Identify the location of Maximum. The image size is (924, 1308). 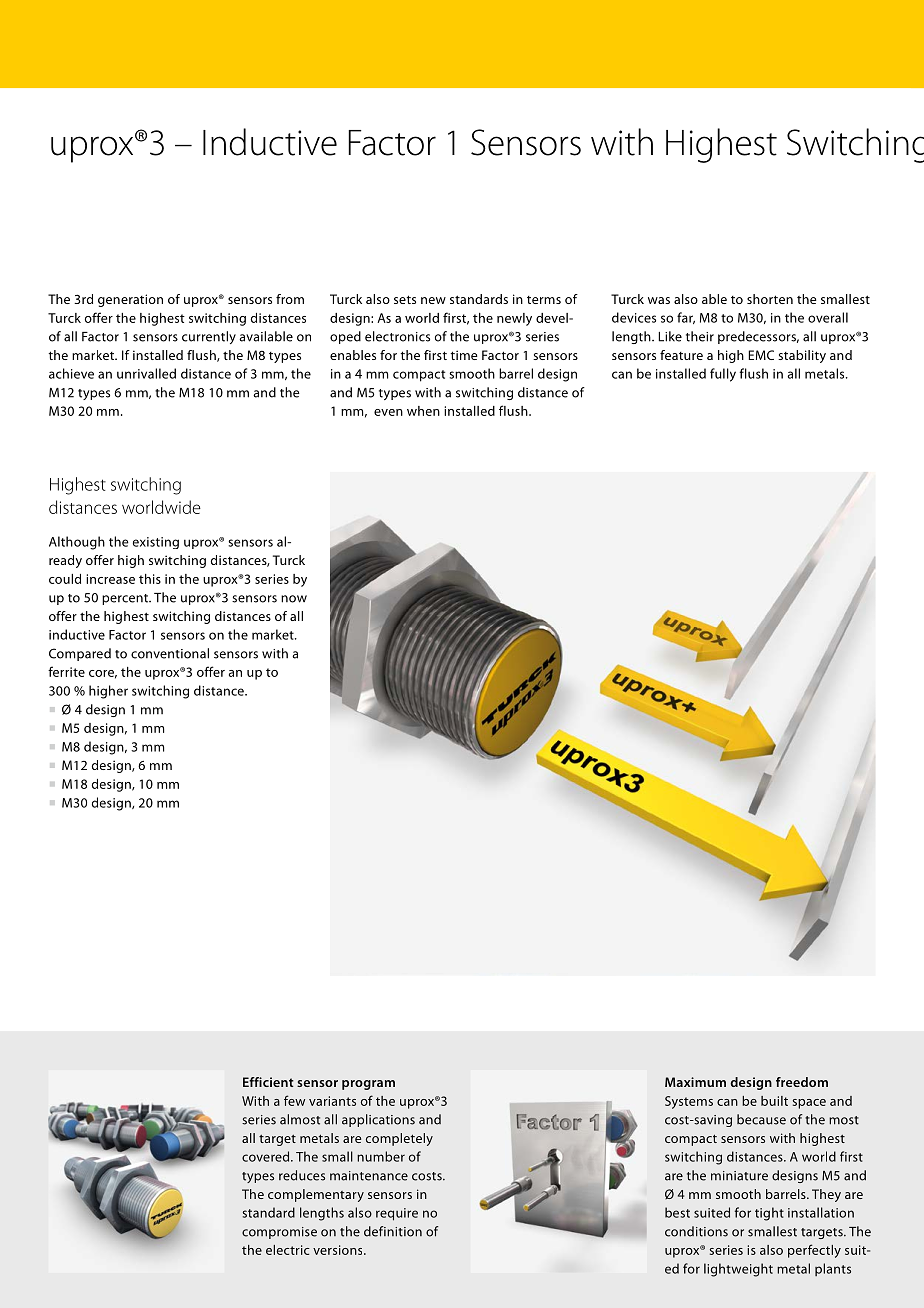
(695, 1082).
